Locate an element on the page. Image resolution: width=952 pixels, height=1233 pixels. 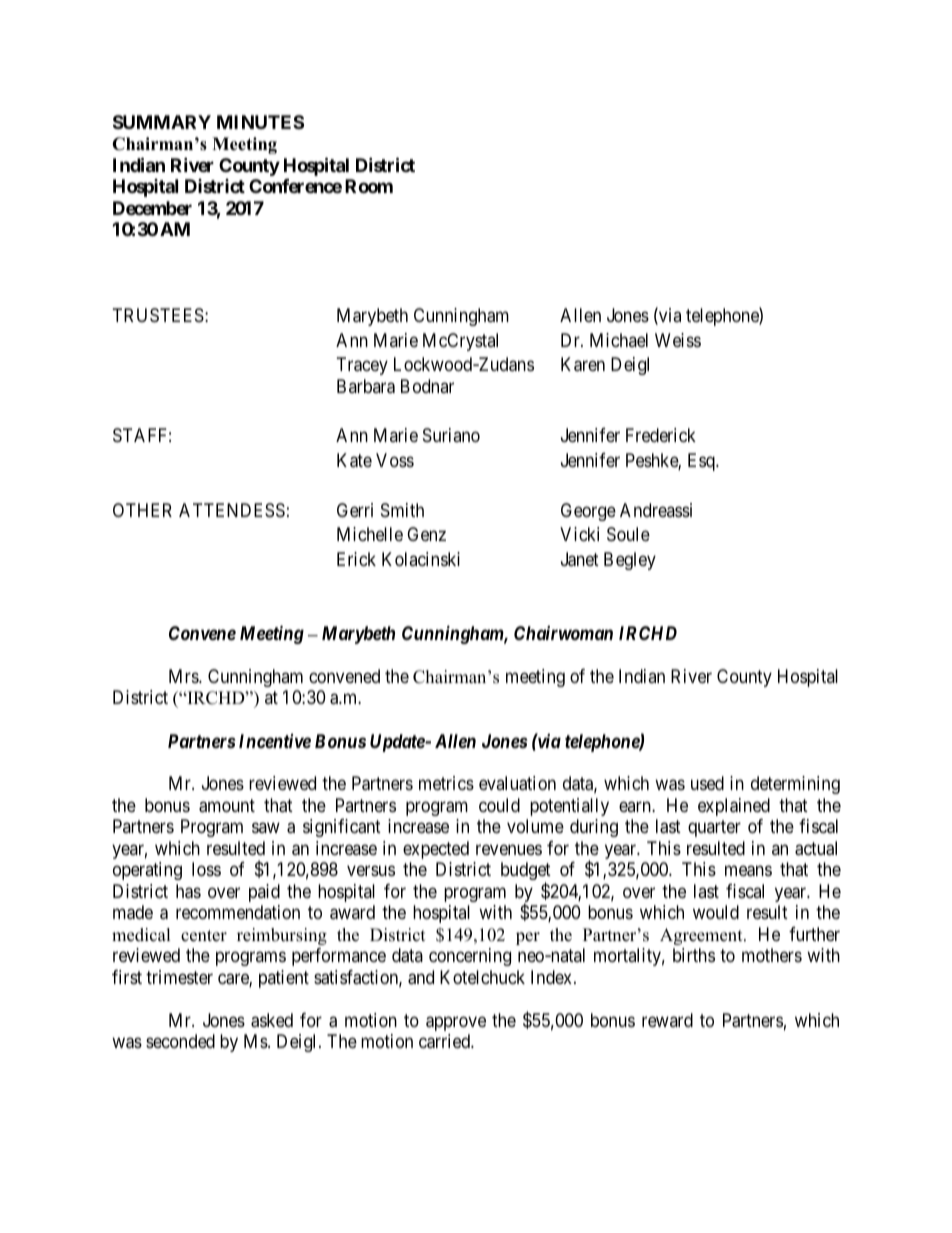
Genz is located at coordinates (426, 534).
